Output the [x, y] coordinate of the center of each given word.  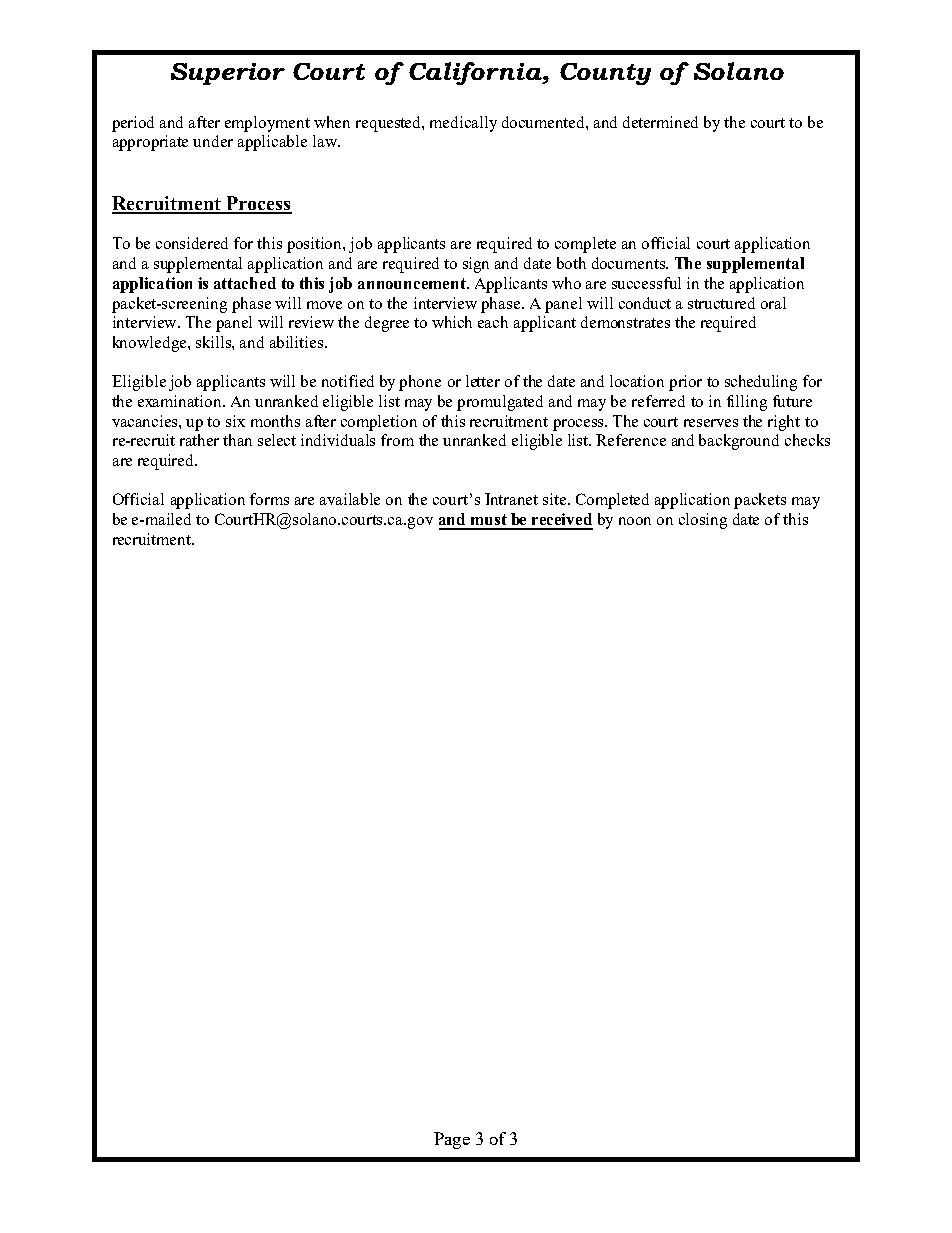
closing [703, 521]
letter [483, 381]
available [350, 499]
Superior [228, 74]
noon [635, 521]
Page [452, 1140]
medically [463, 124]
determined [660, 122]
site [556, 499]
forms [269, 499]
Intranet [511, 499]
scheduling [761, 383]
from [397, 440]
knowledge [151, 344]
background [739, 442]
